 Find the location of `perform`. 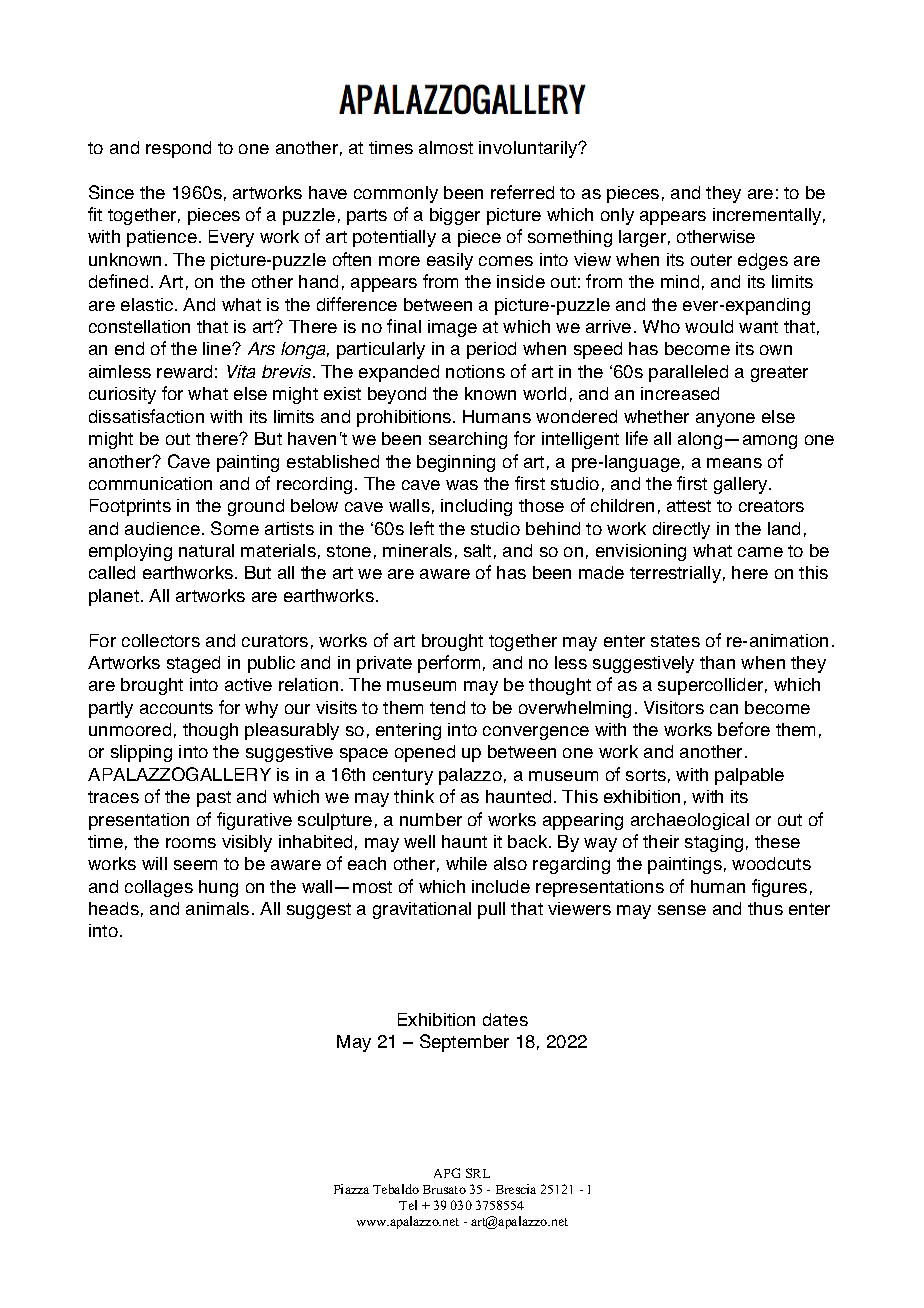

perform is located at coordinates (449, 664).
